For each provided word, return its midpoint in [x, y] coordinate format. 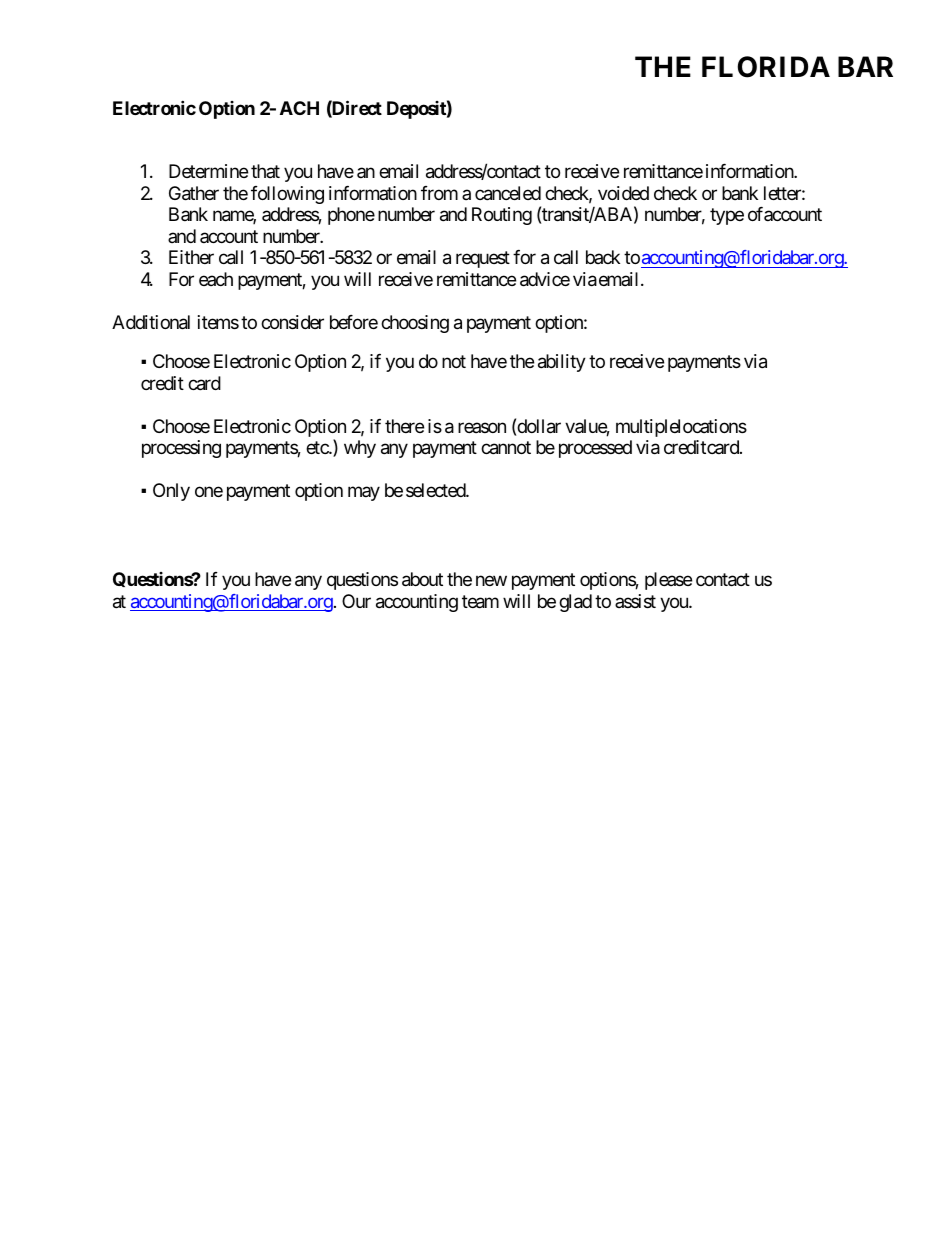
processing [181, 449]
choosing [415, 324]
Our [356, 601]
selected [436, 490]
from [439, 193]
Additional [151, 322]
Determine [208, 171]
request [483, 259]
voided [623, 193]
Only [171, 492]
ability [562, 363]
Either [191, 257]
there [404, 426]
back [603, 257]
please [668, 581]
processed [595, 449]
